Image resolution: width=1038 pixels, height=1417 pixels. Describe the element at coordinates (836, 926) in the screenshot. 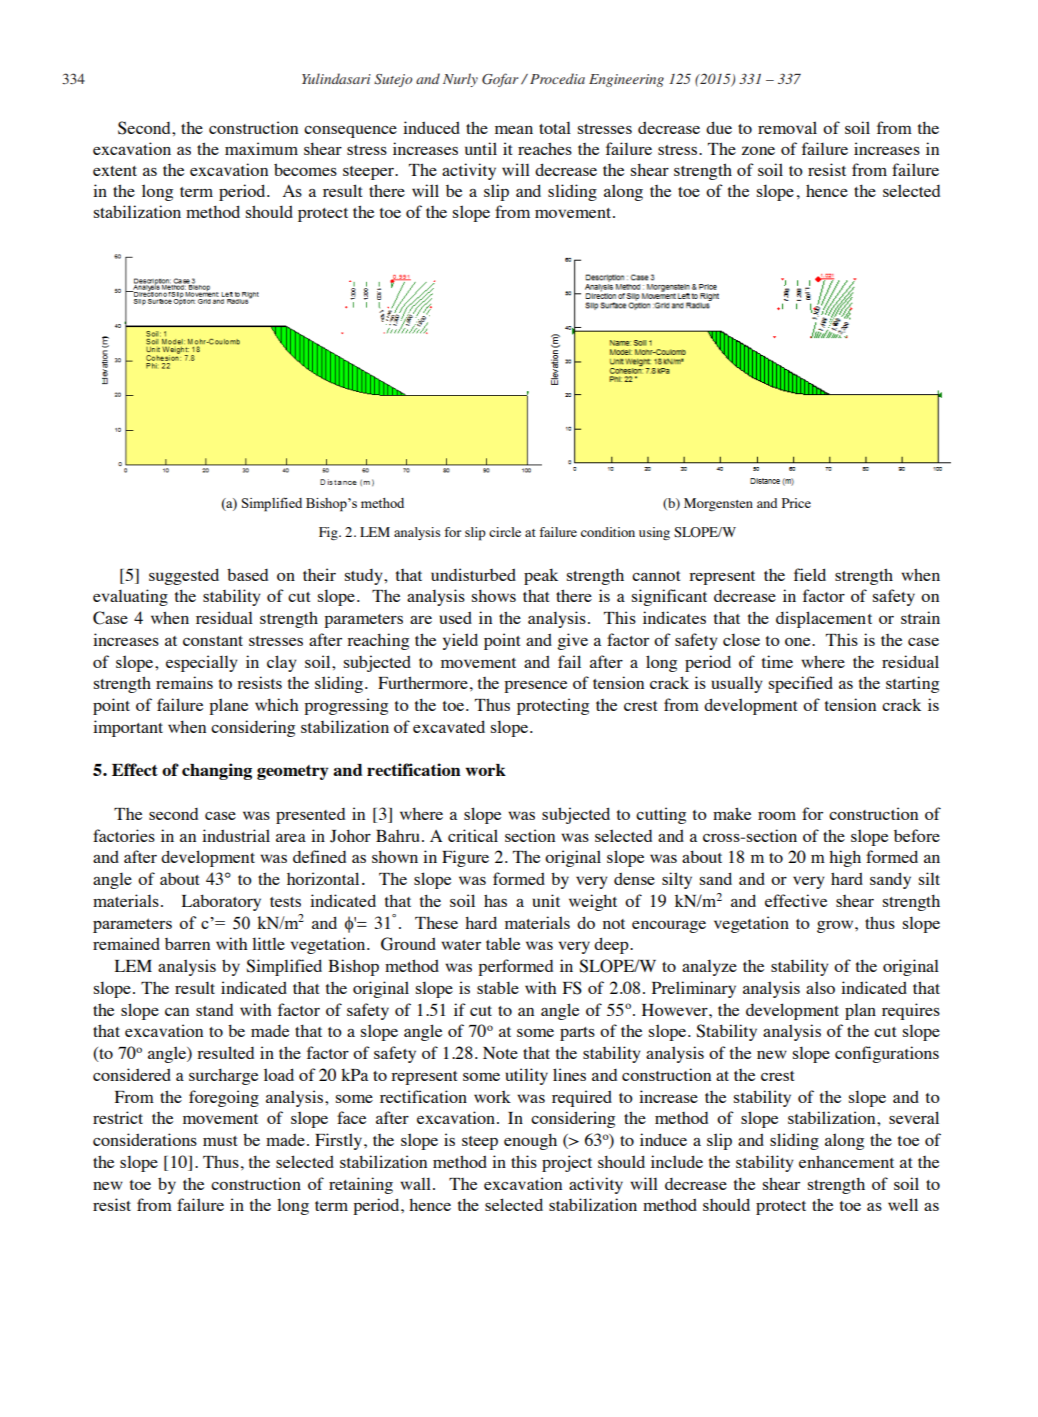

I see `grow` at that location.
